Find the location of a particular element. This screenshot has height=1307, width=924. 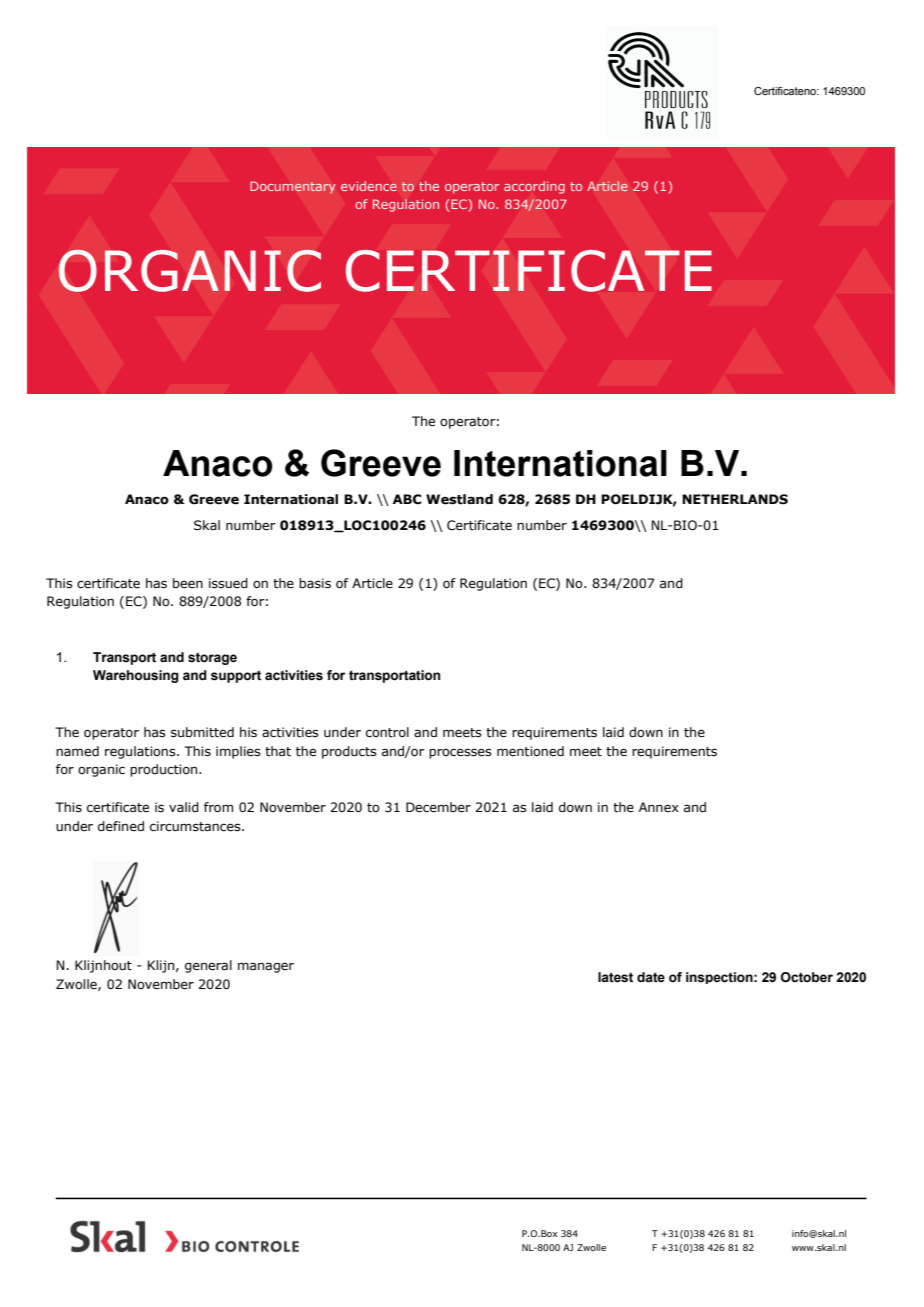

basis is located at coordinates (315, 583).
